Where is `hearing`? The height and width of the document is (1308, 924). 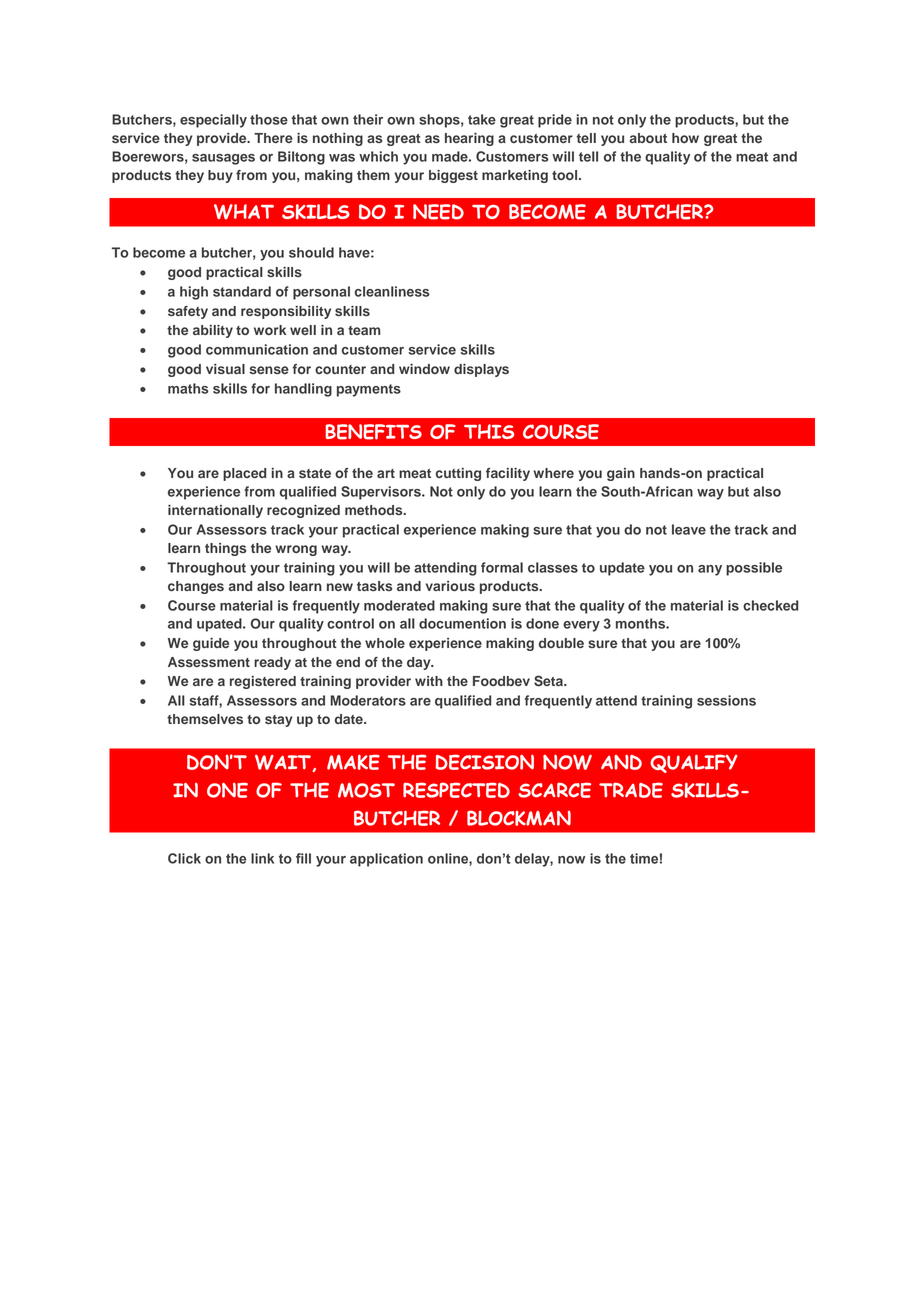
hearing is located at coordinates (469, 139).
